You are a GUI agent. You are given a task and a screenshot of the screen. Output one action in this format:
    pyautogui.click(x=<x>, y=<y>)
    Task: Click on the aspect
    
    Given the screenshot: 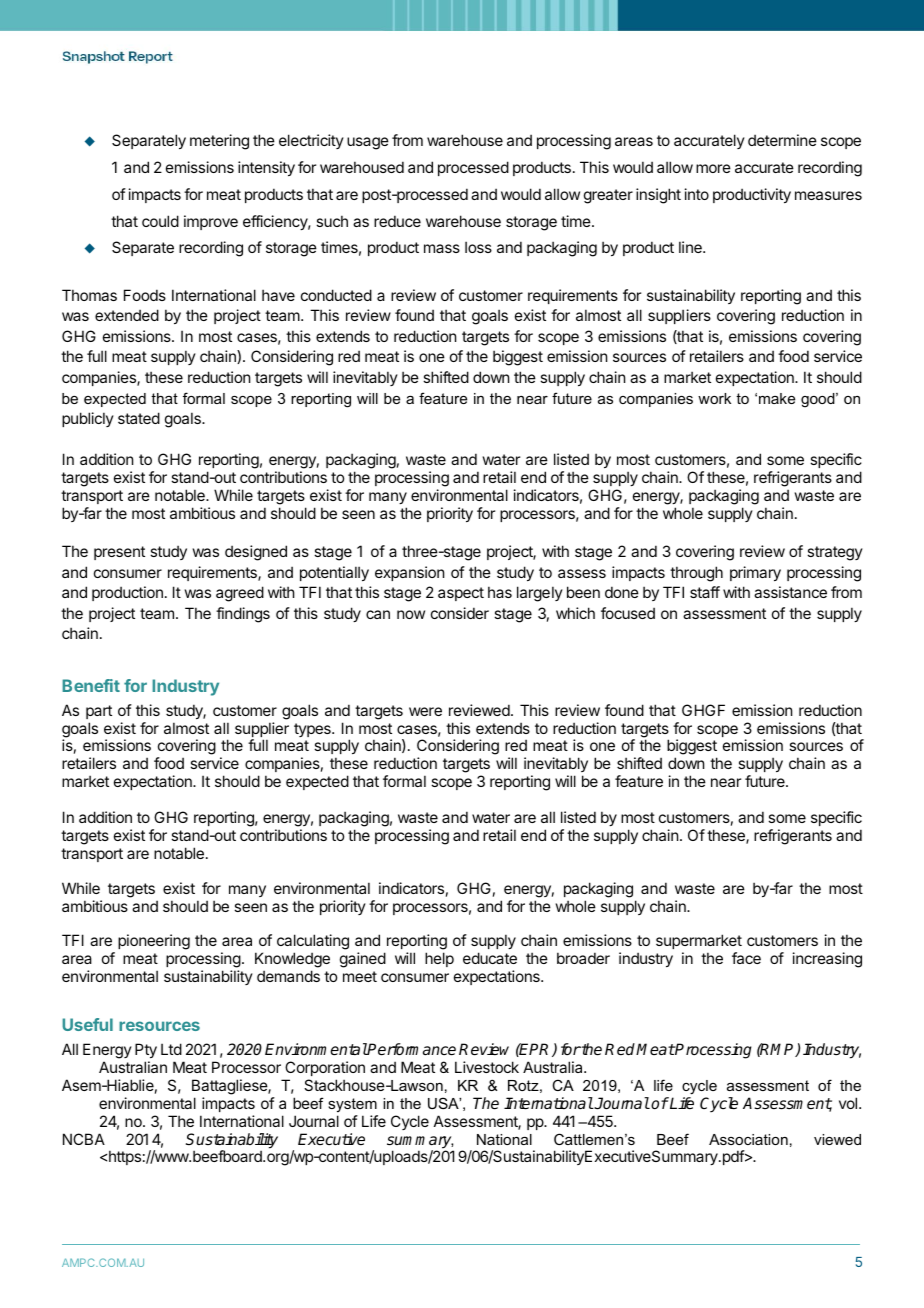 What is the action you would take?
    pyautogui.click(x=461, y=594)
